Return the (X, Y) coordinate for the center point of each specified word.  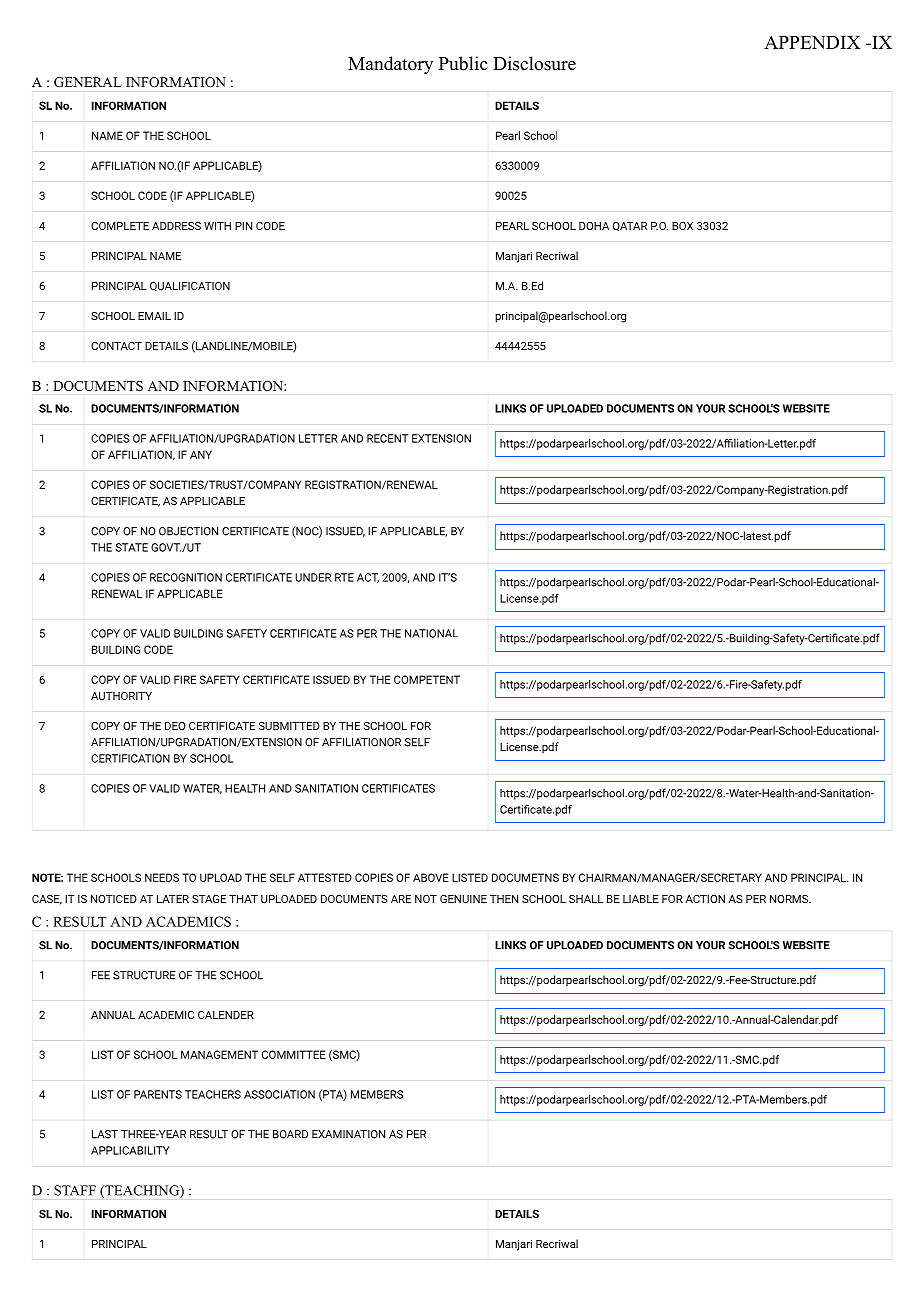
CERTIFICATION (130, 758)
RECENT (387, 438)
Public (463, 63)
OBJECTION (188, 531)
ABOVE (431, 877)
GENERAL (88, 82)
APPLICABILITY (130, 1150)
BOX (682, 226)
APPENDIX (812, 42)
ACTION (705, 899)
